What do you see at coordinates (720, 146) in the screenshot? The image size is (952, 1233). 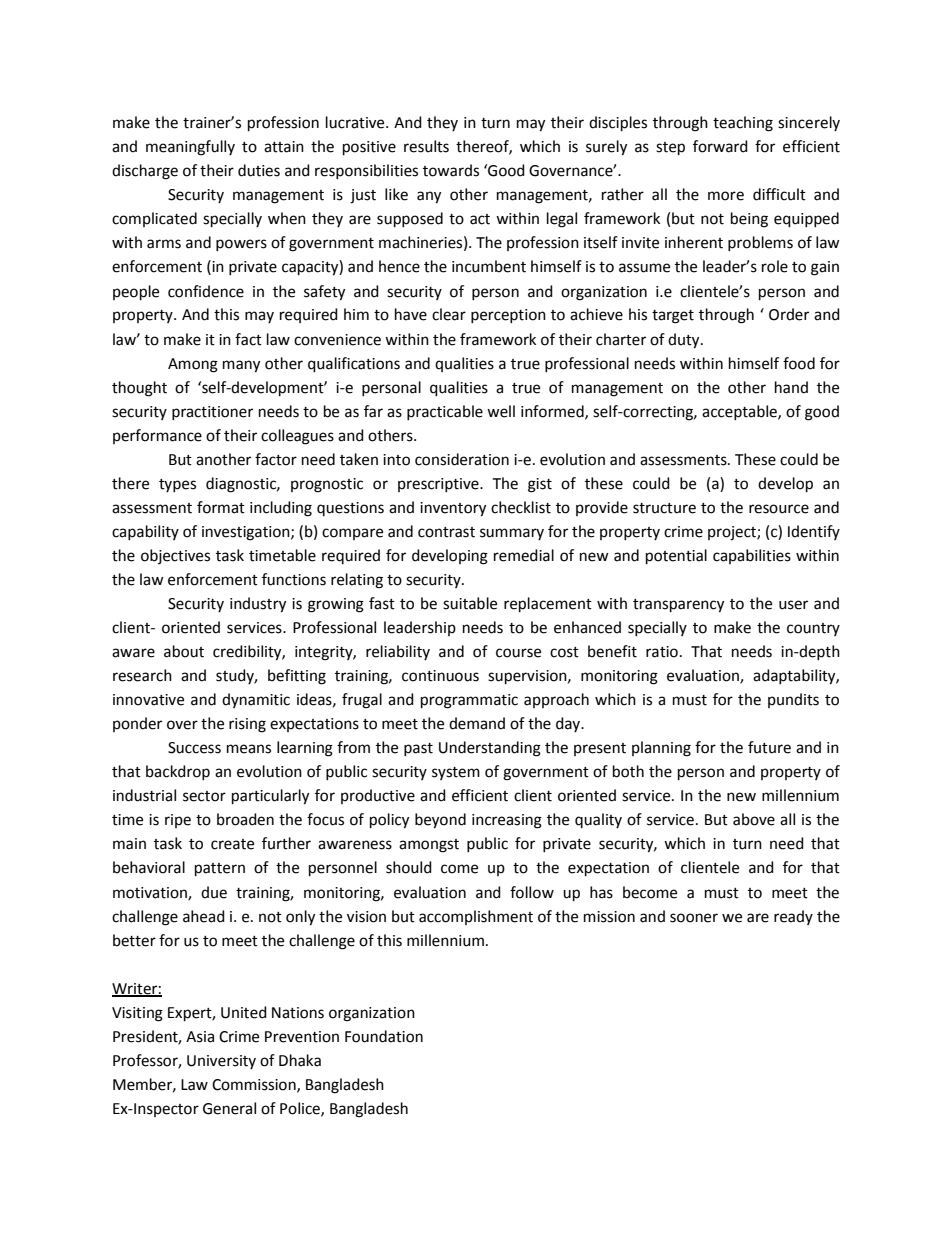 I see `forward` at bounding box center [720, 146].
